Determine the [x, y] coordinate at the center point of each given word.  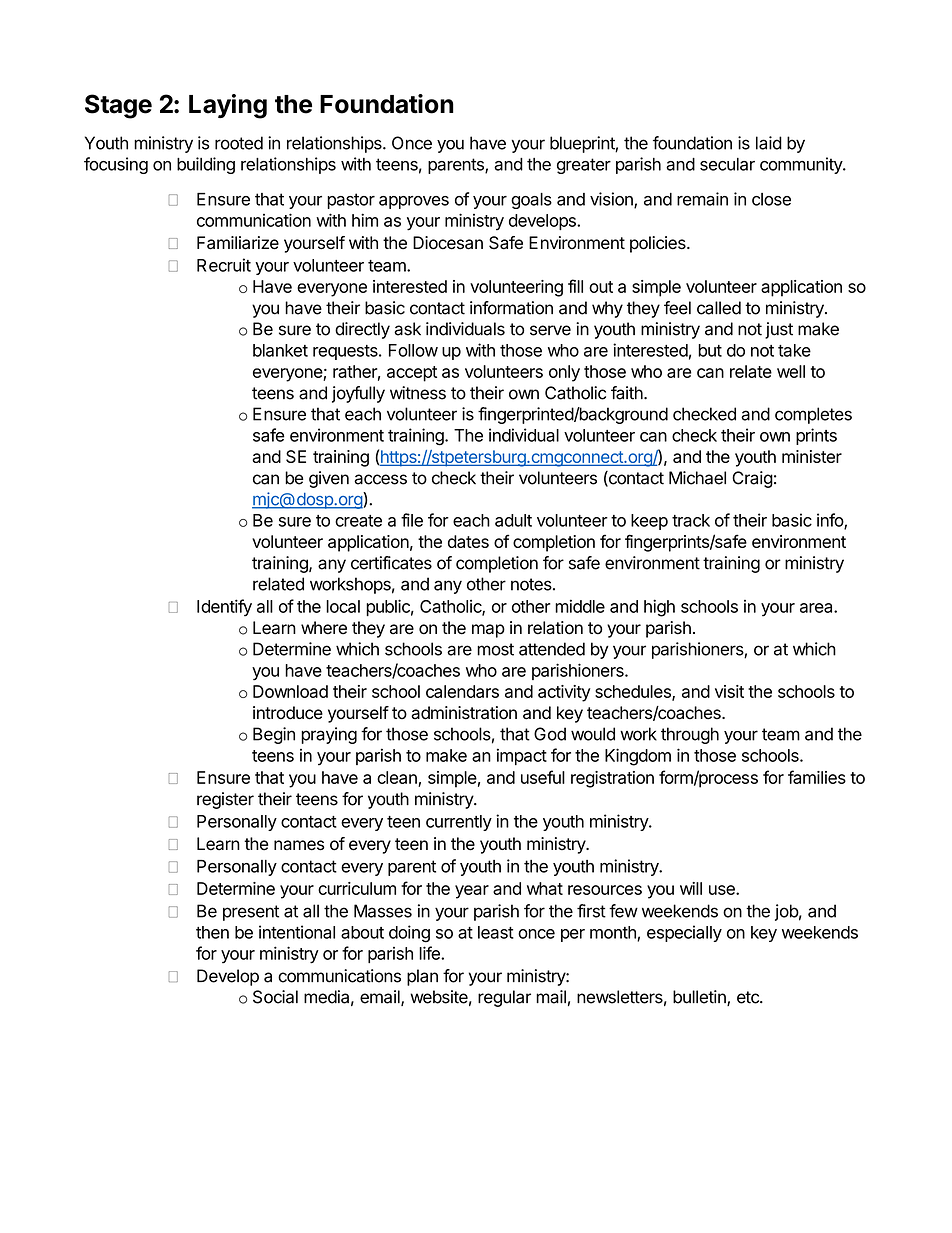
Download [290, 691]
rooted [239, 143]
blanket [280, 350]
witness [418, 393]
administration [464, 713]
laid [769, 143]
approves [414, 202]
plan [422, 977]
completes [813, 415]
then [212, 932]
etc [749, 997]
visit [729, 691]
